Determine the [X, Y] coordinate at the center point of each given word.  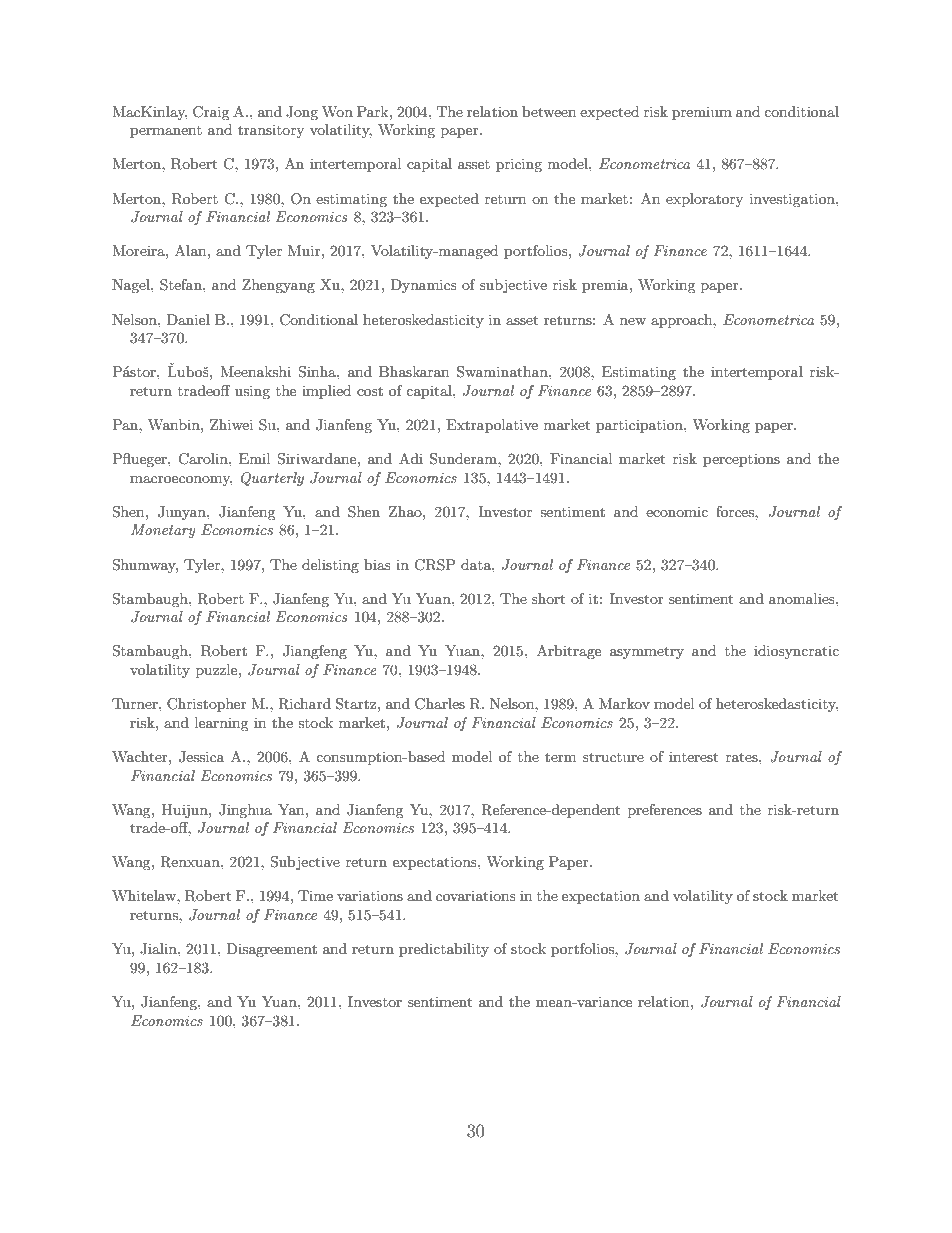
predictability [444, 950]
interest [693, 756]
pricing [519, 165]
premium [702, 113]
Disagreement [271, 950]
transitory [271, 131]
